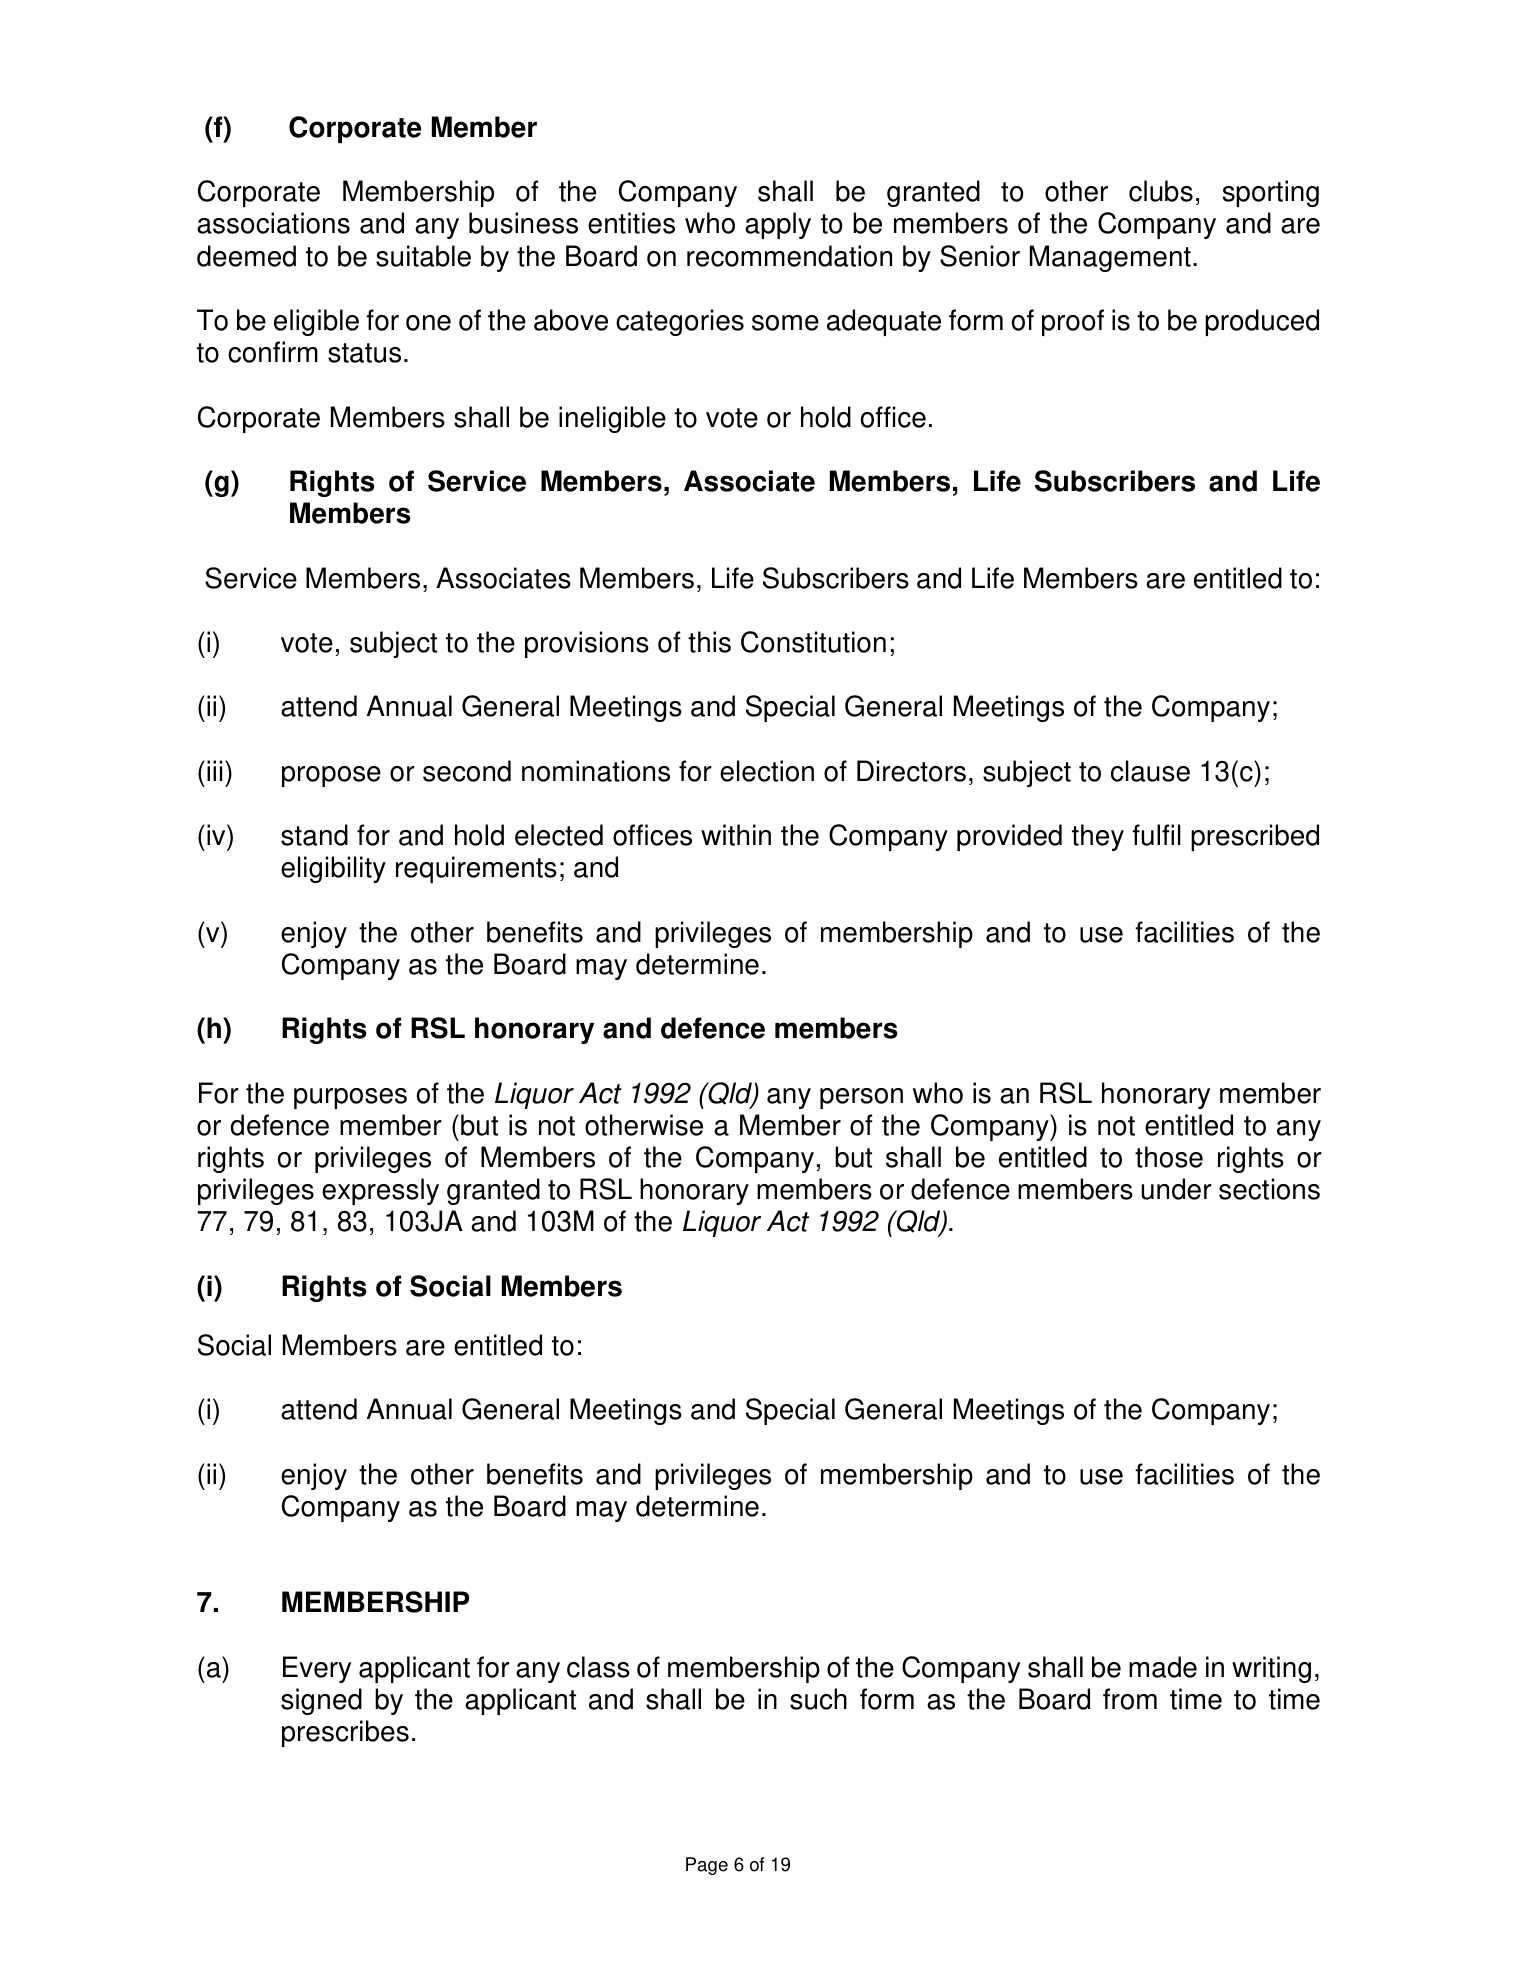 This screenshot has height=1966, width=1519. What do you see at coordinates (273, 223) in the screenshot?
I see `associations` at bounding box center [273, 223].
